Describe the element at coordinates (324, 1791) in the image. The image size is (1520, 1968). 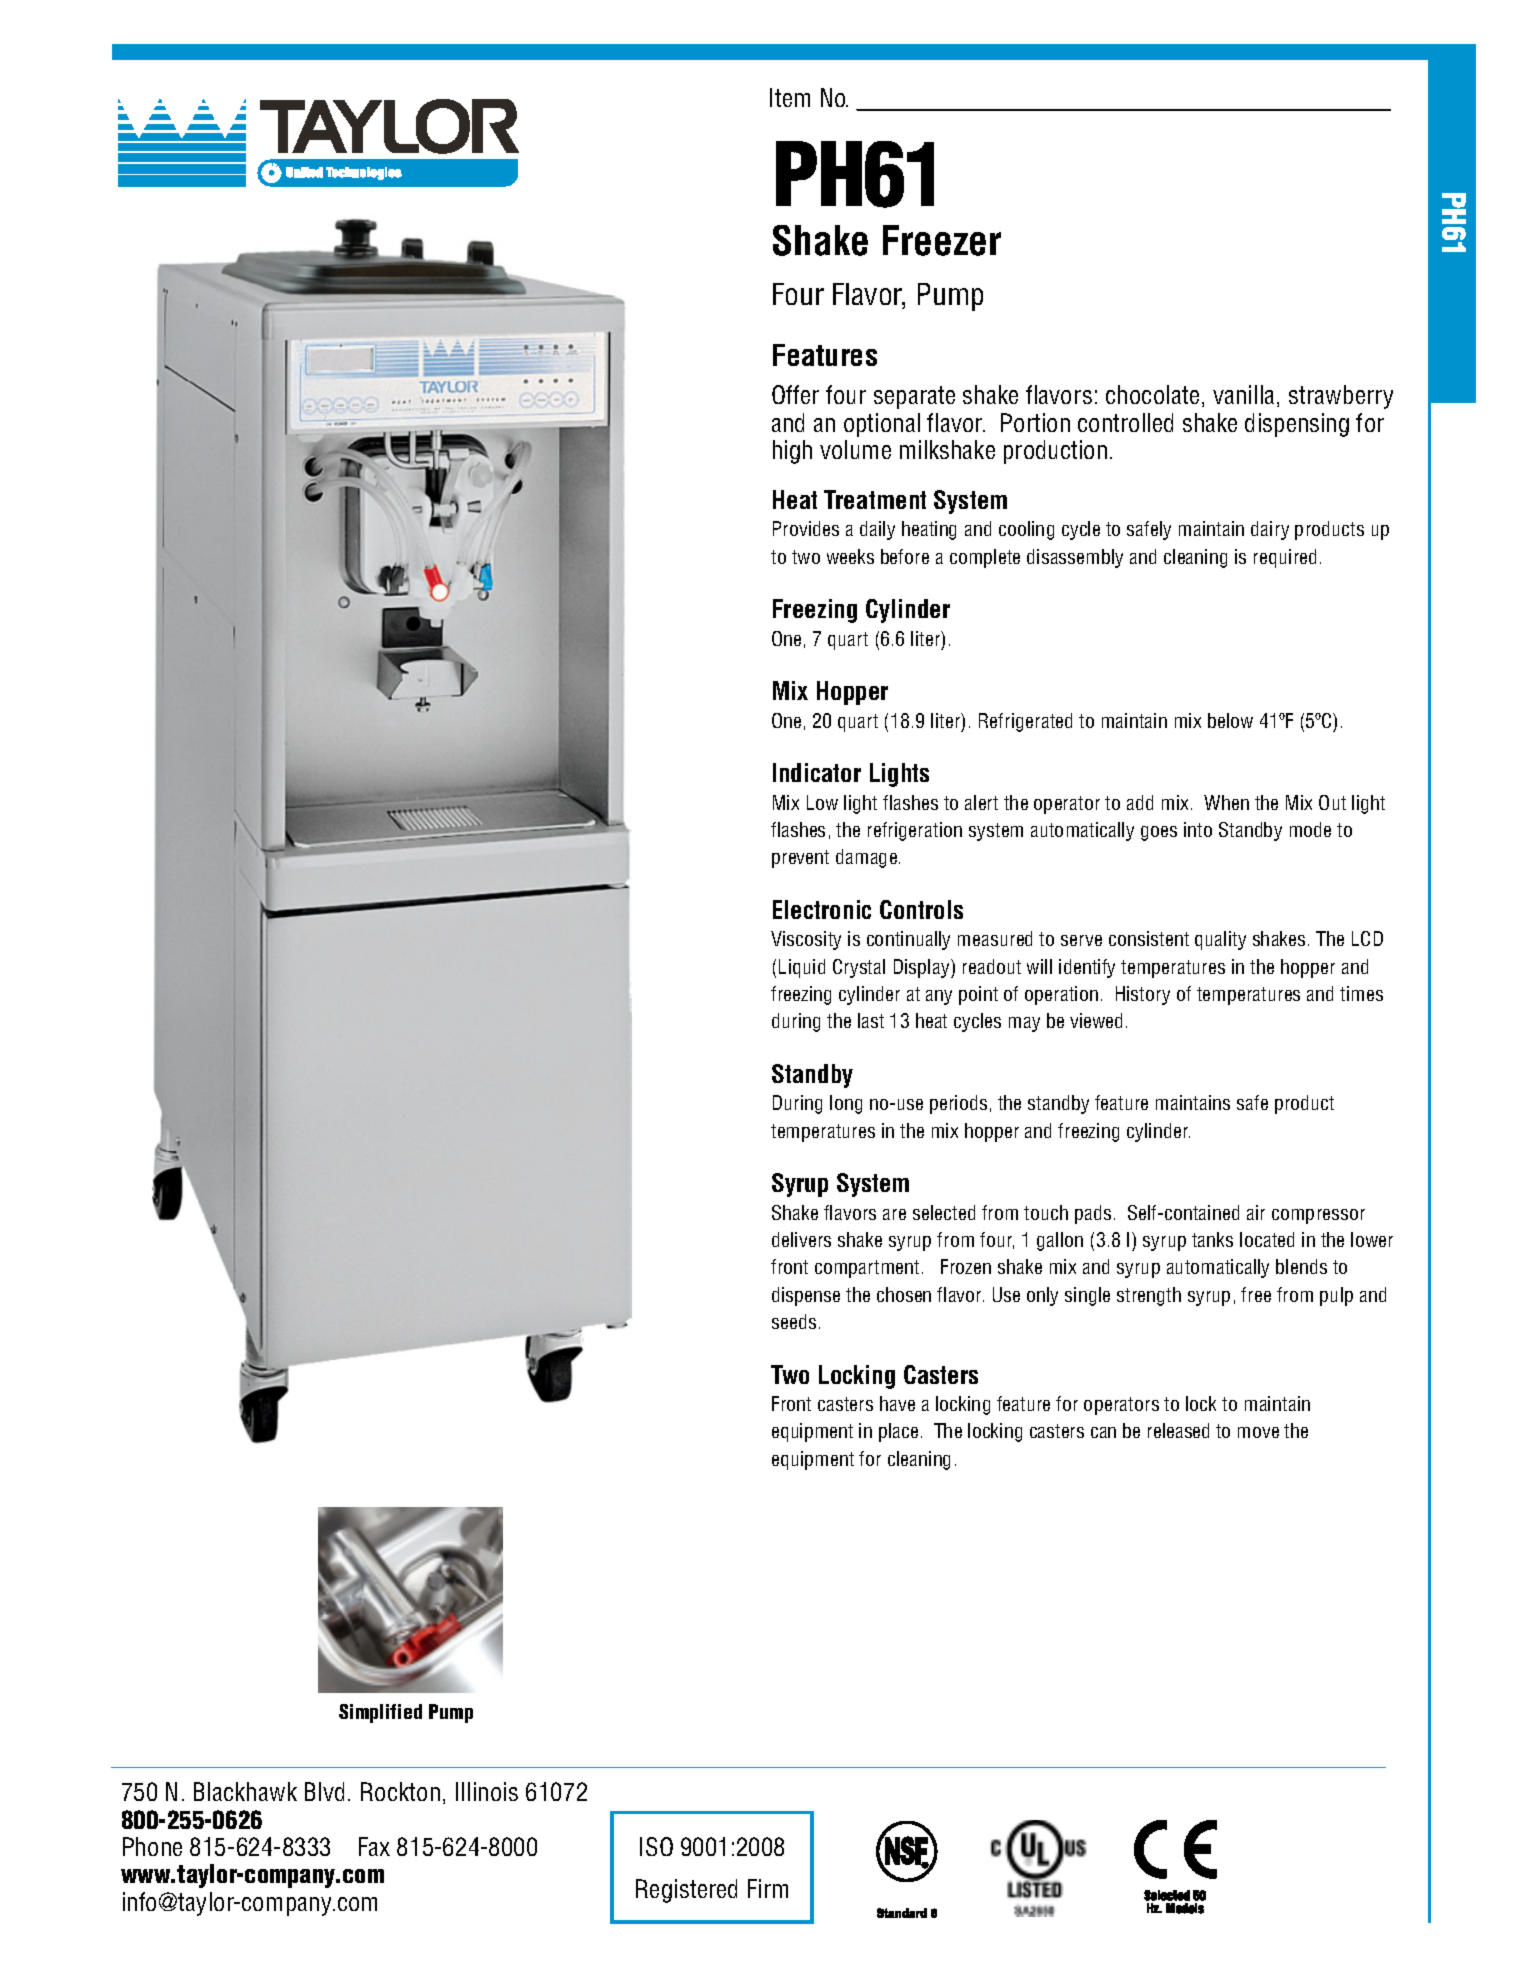
I see `Blvd` at that location.
